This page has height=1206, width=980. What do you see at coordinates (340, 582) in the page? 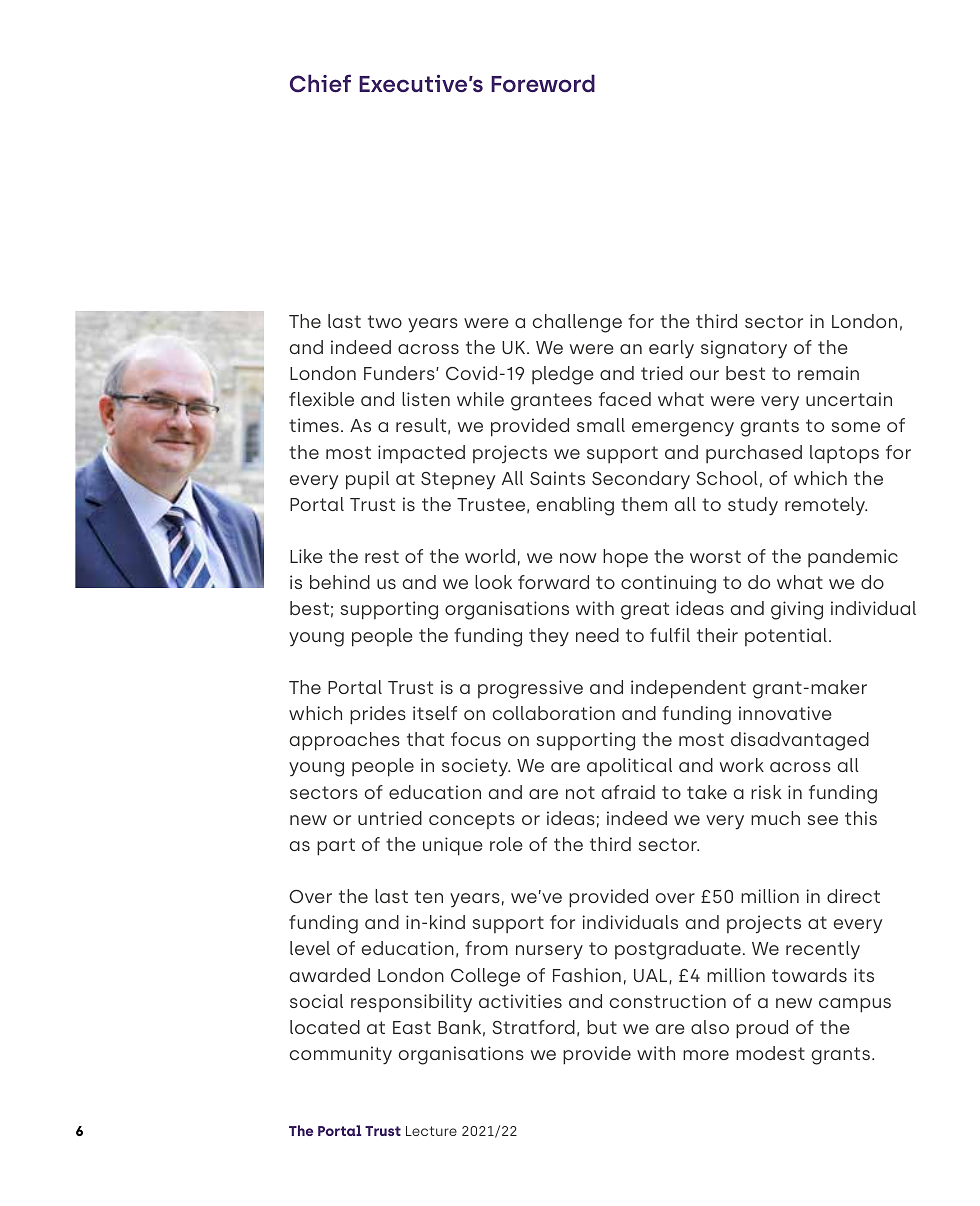
I see `behind` at bounding box center [340, 582].
